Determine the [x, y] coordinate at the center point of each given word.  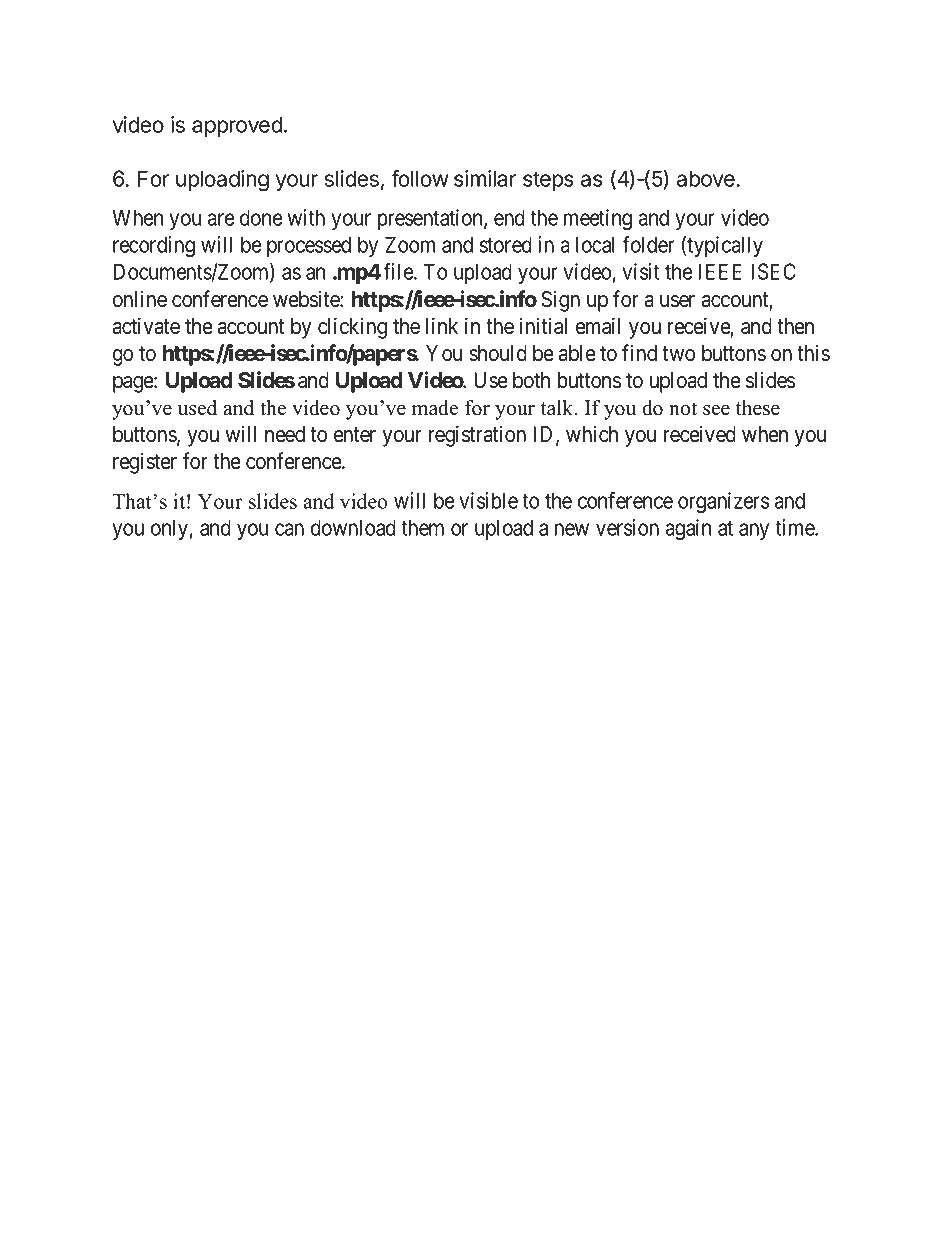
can [289, 529]
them [422, 527]
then [795, 326]
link [442, 325]
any [754, 531]
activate [146, 326]
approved [237, 126]
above [707, 178]
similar [485, 178]
